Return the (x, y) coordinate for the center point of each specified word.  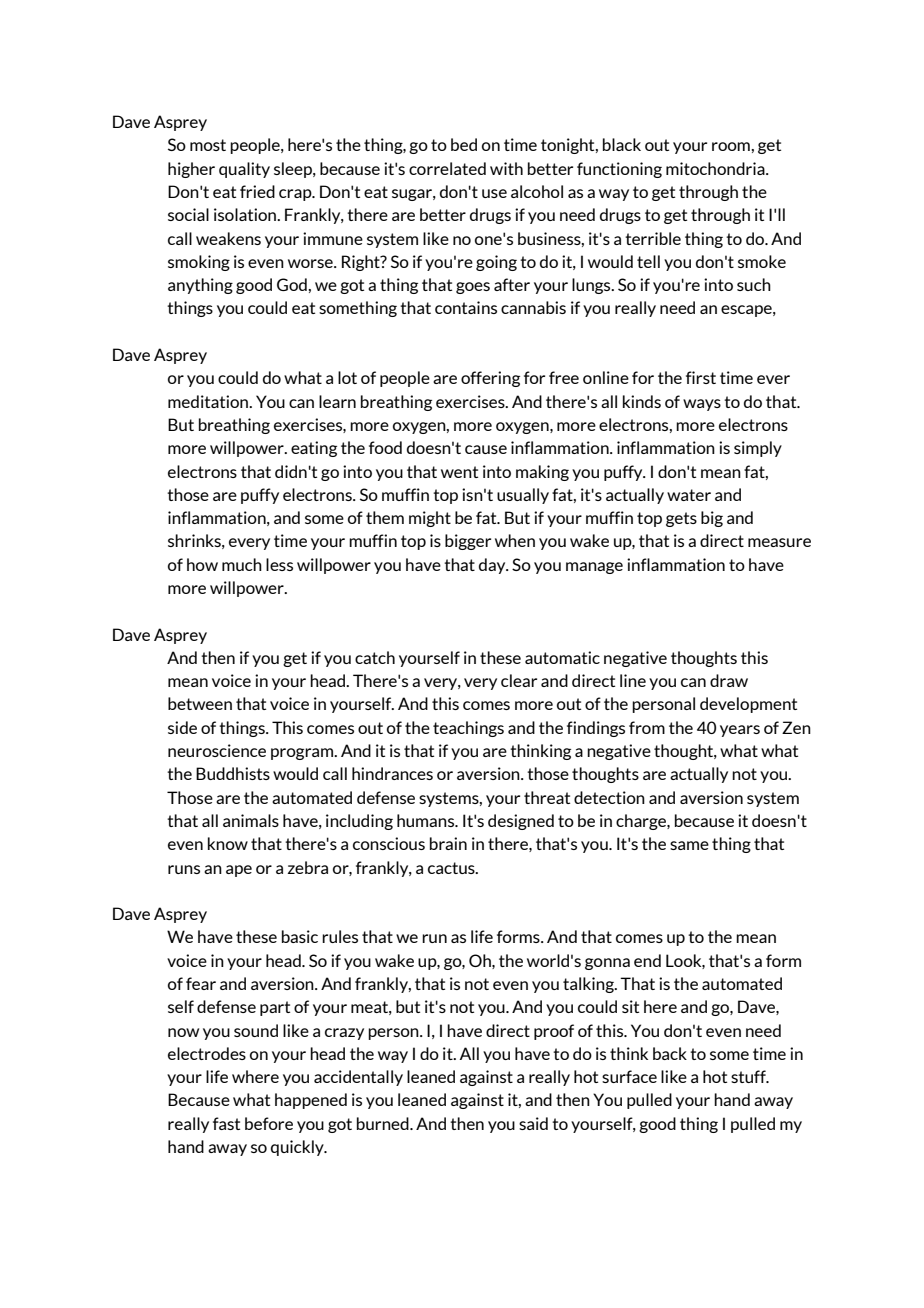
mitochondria (716, 168)
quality (244, 170)
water (689, 495)
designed (521, 822)
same (689, 845)
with (506, 168)
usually (523, 496)
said (533, 1123)
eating (314, 449)
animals (251, 820)
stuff (749, 1076)
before (269, 1123)
